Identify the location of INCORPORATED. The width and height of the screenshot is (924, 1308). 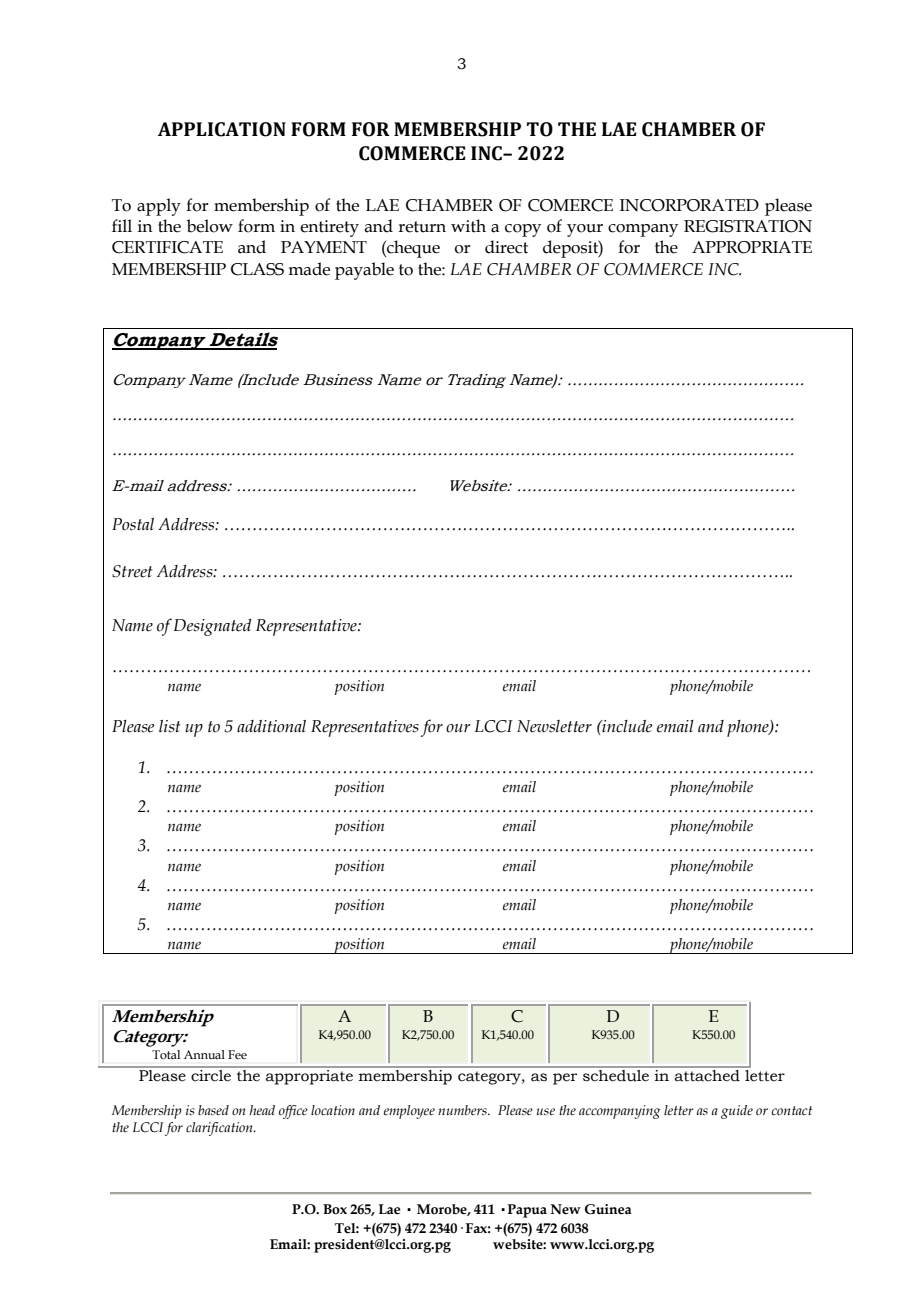
(689, 205).
